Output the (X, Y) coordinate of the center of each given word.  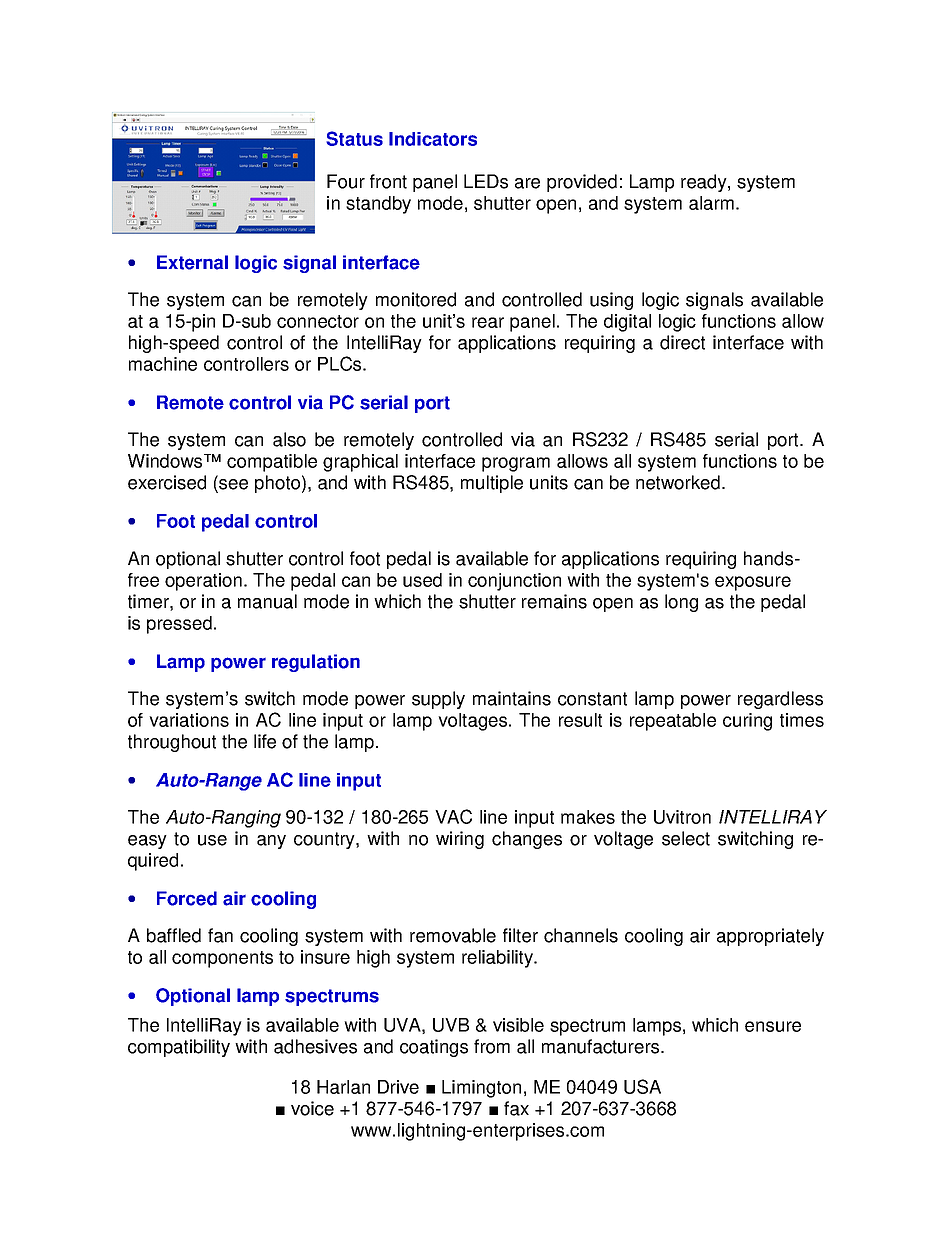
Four (346, 181)
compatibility (179, 1048)
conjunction (514, 582)
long (681, 603)
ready (705, 183)
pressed (179, 625)
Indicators (433, 139)
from (492, 1046)
